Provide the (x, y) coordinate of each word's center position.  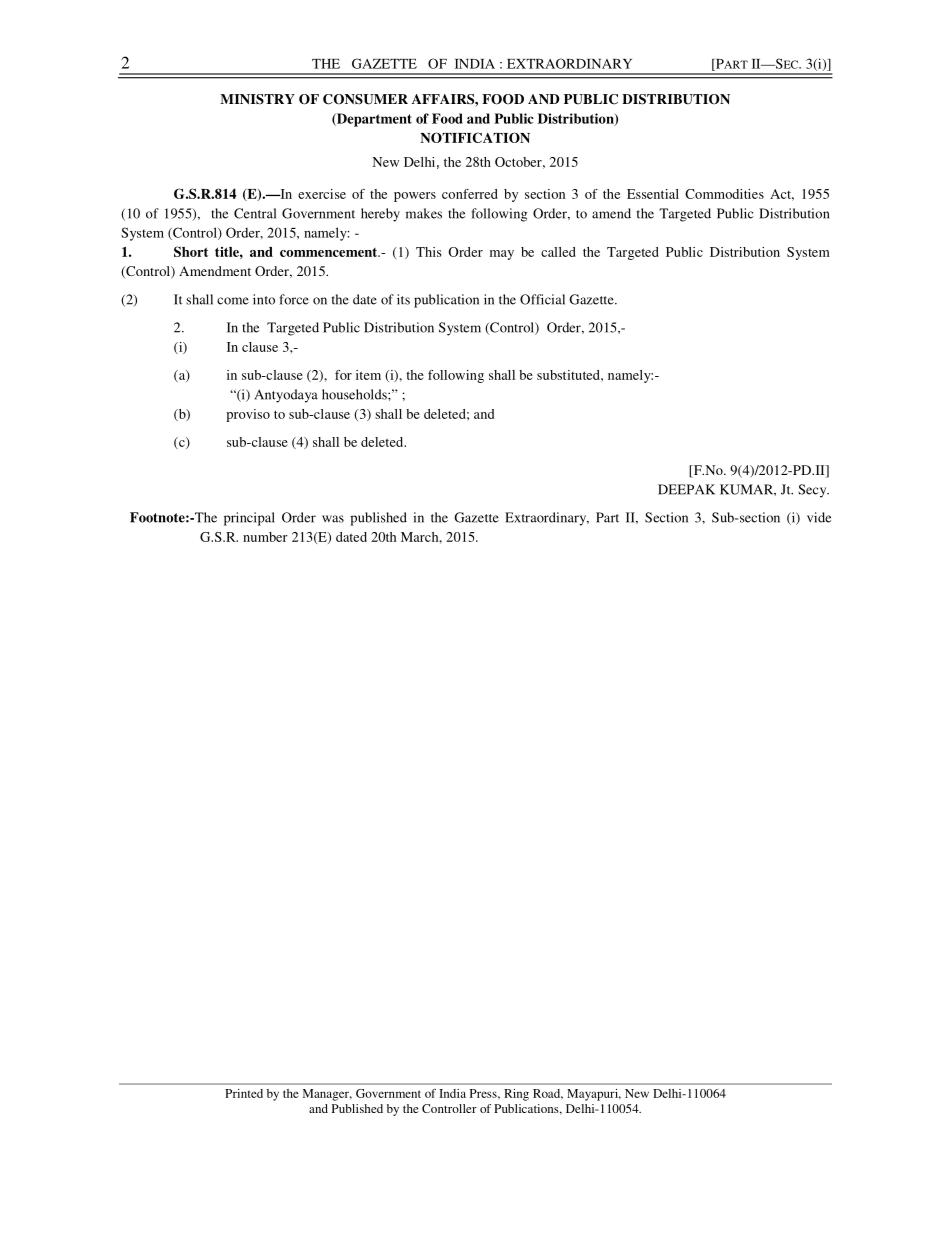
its (403, 299)
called (558, 252)
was (333, 519)
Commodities (724, 194)
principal (249, 519)
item (368, 375)
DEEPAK (686, 489)
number (265, 537)
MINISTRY (257, 99)
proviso (248, 415)
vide (819, 517)
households (355, 394)
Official (542, 299)
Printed (244, 1093)
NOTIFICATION (475, 137)
